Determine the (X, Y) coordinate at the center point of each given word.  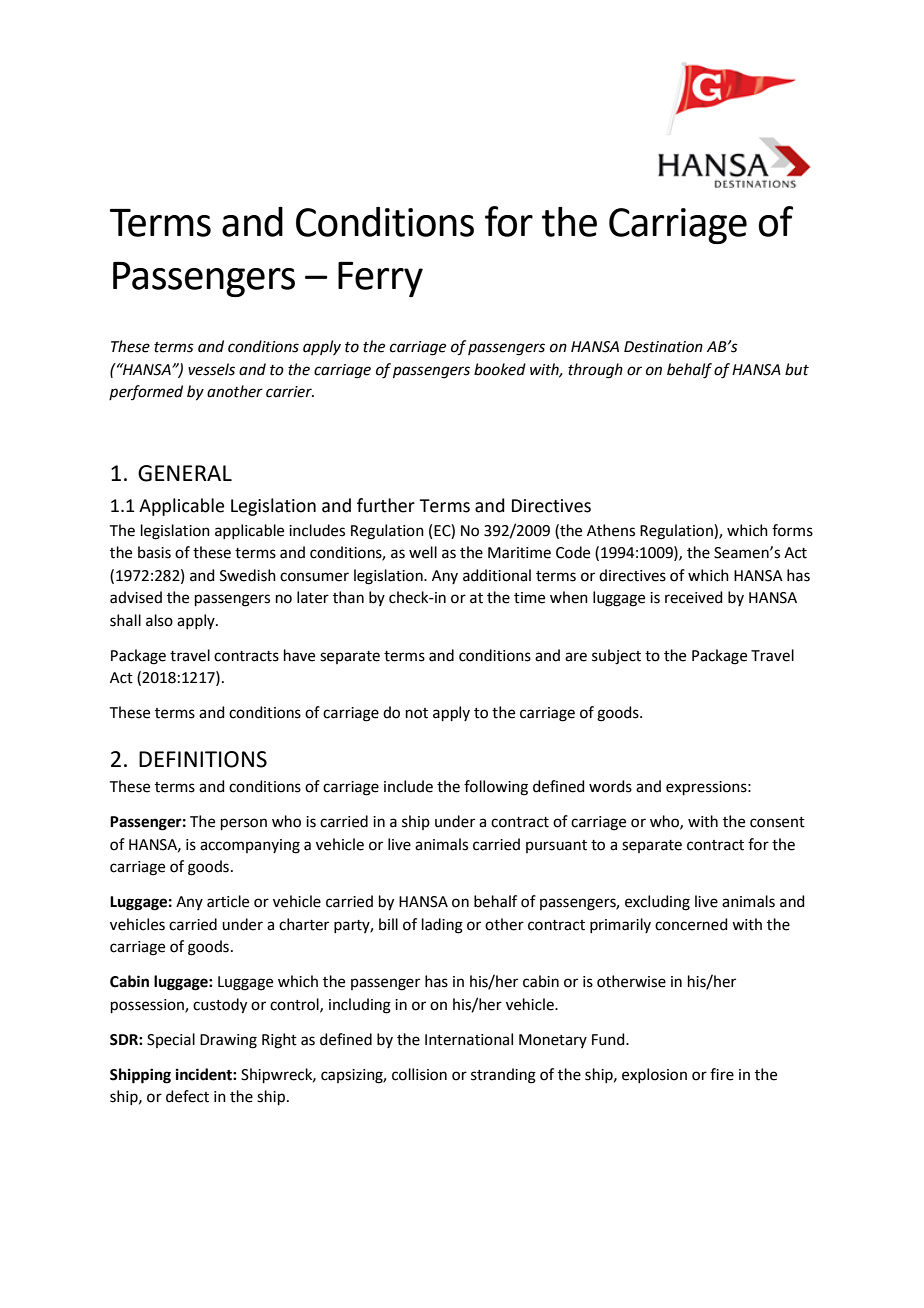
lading (442, 926)
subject (616, 657)
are (576, 657)
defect (187, 1096)
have (299, 655)
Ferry (380, 279)
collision (419, 1074)
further (386, 505)
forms (792, 530)
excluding (657, 903)
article (228, 901)
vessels (211, 369)
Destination (663, 347)
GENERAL (185, 473)
